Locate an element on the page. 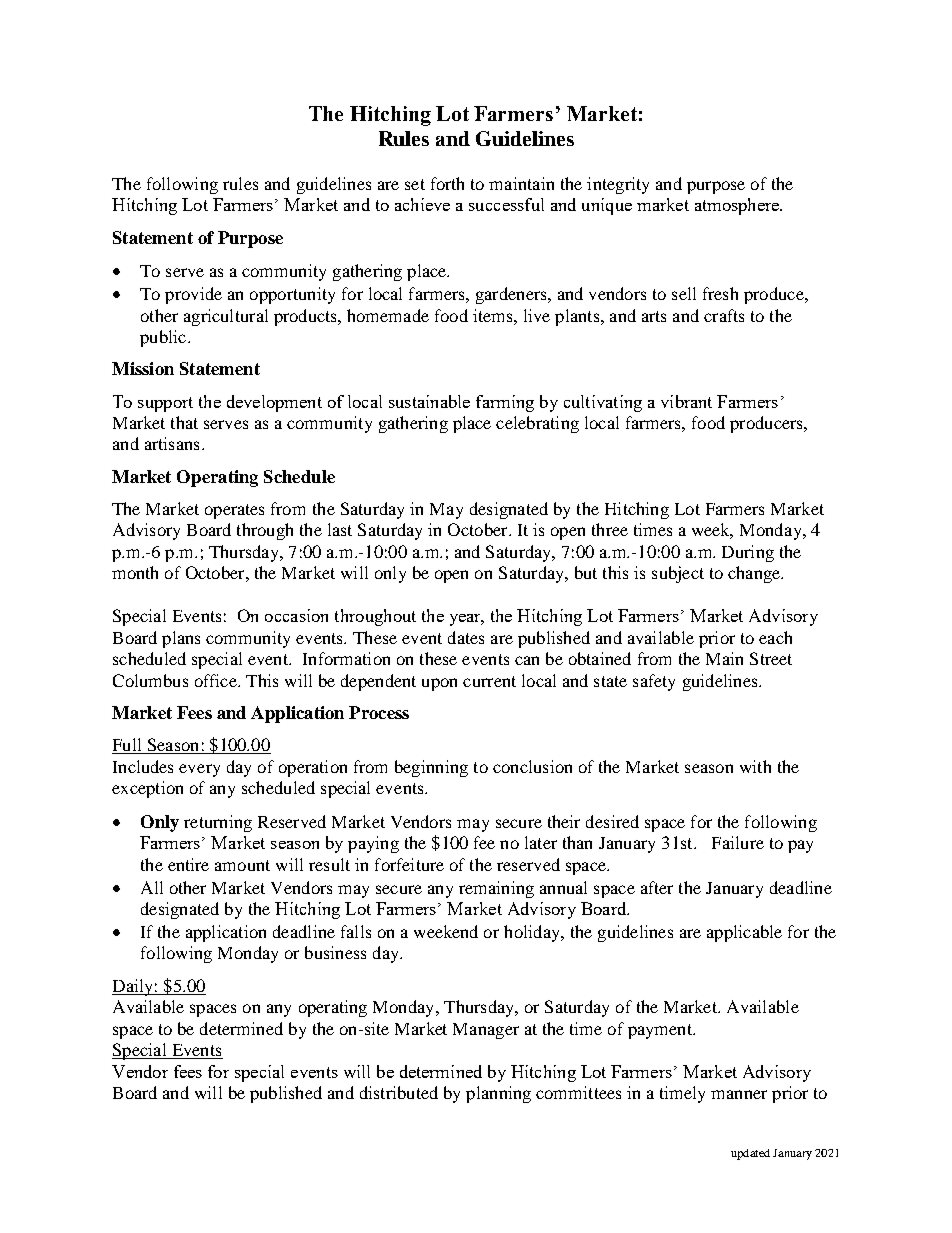 The image size is (952, 1233). last is located at coordinates (340, 529).
